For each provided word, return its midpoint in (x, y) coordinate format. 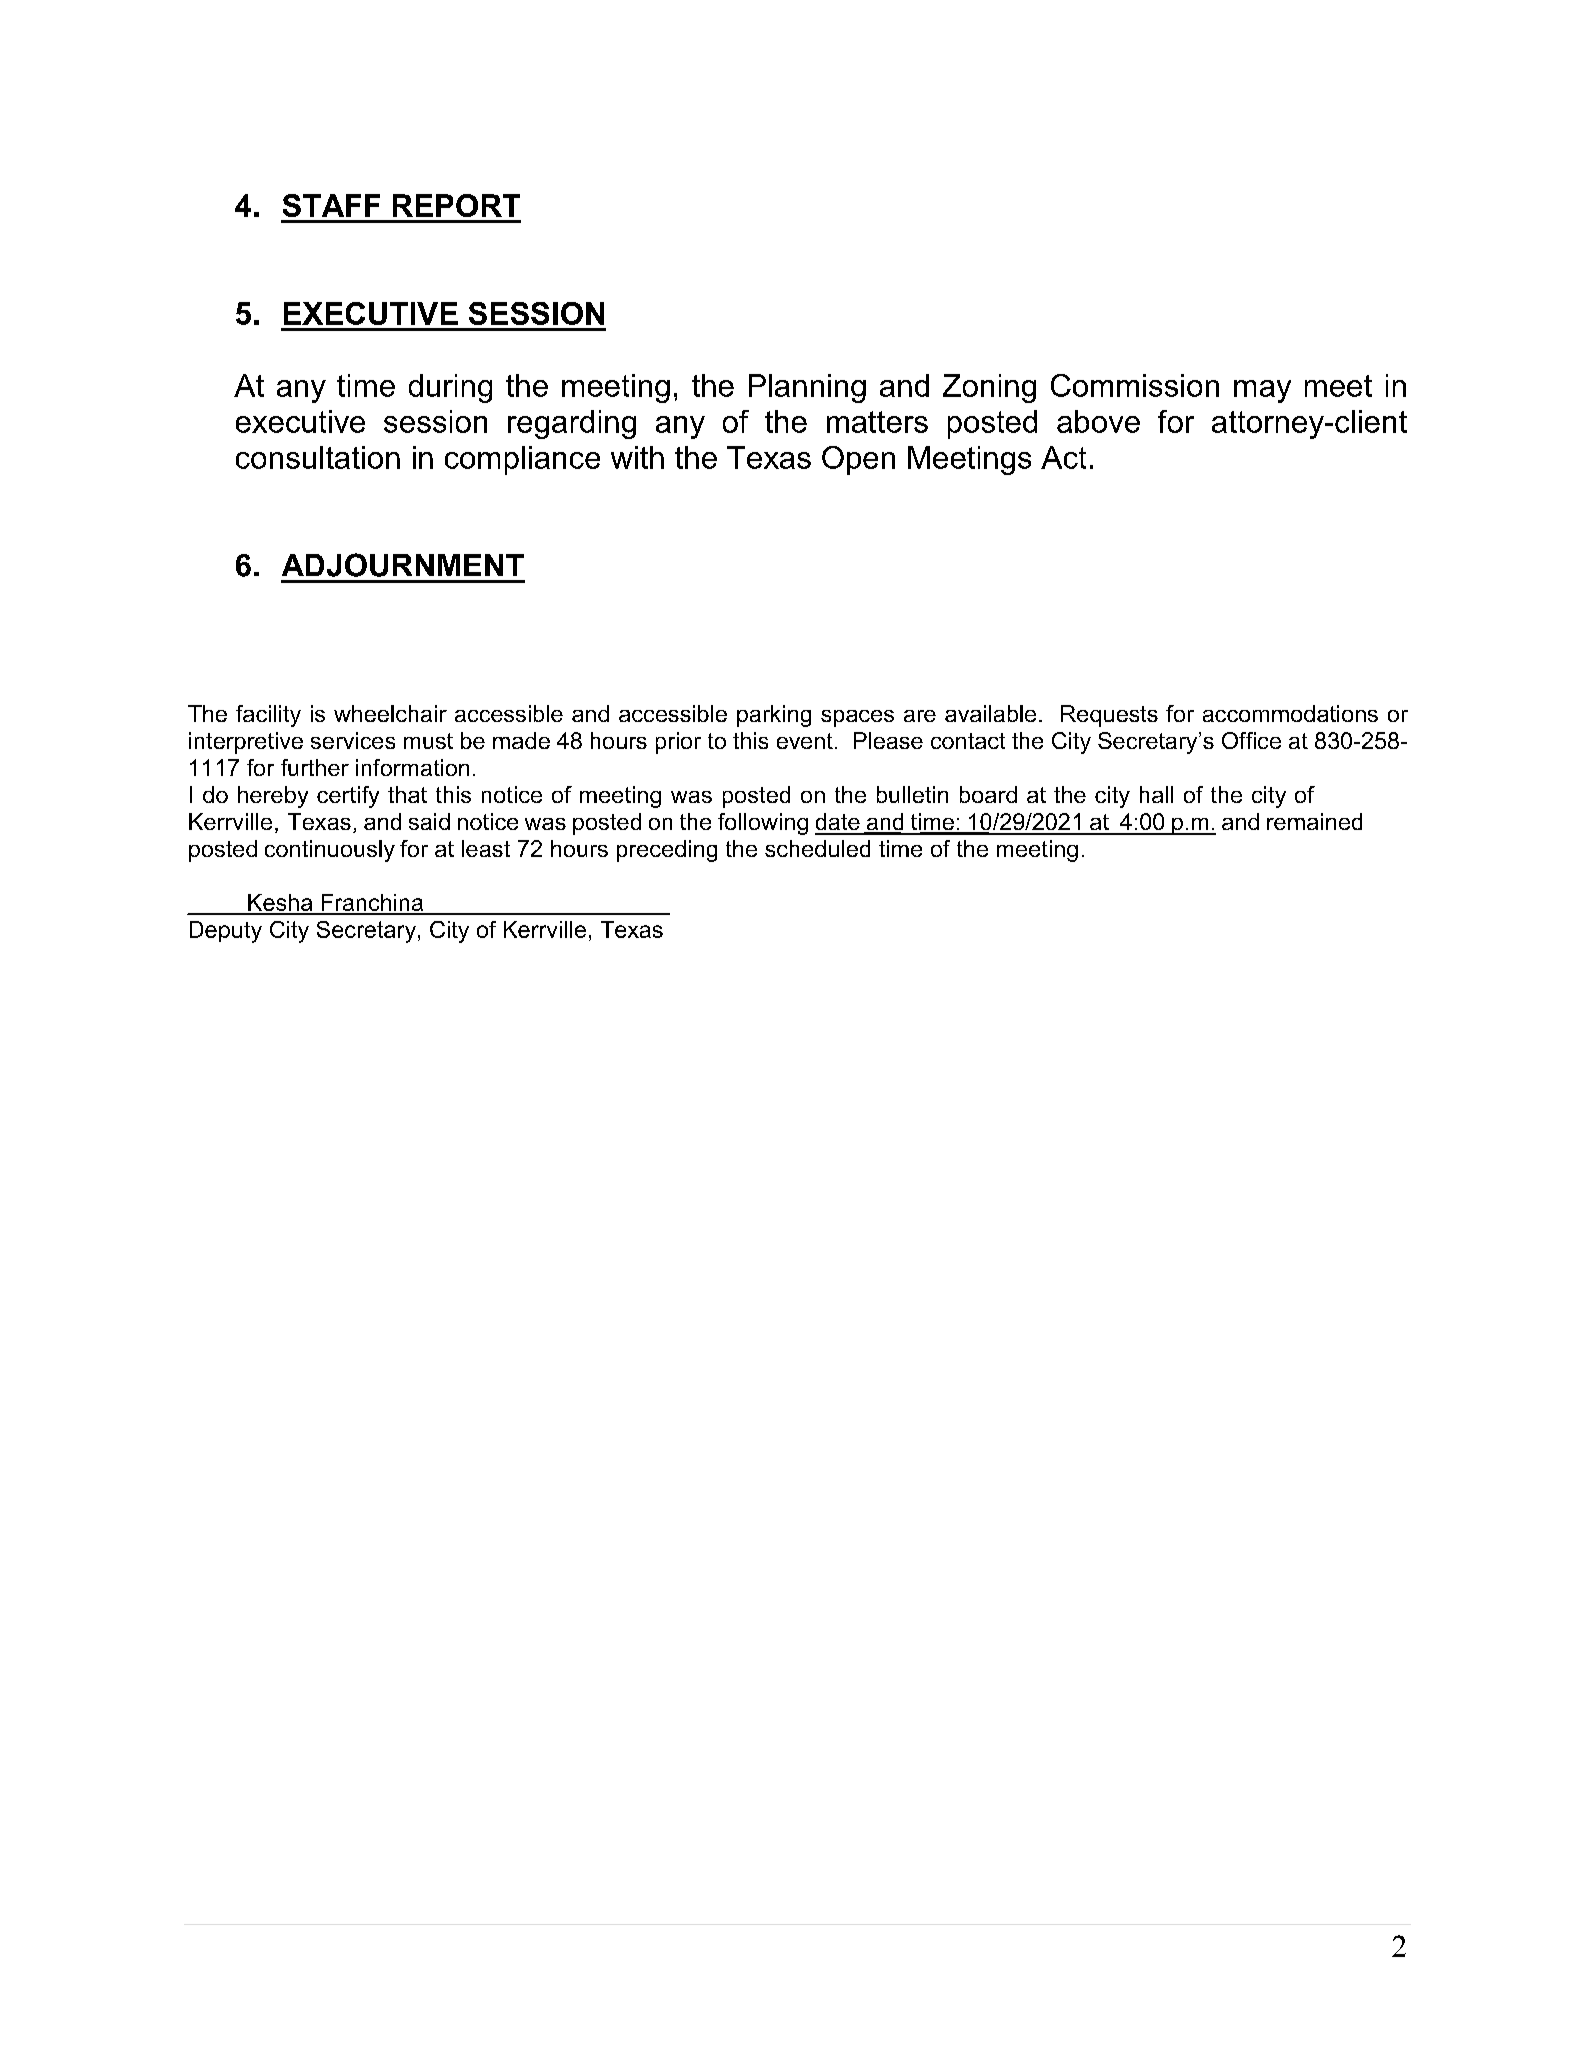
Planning (807, 388)
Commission (1135, 385)
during (450, 388)
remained (1314, 821)
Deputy (226, 932)
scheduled (817, 848)
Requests (1109, 716)
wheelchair (390, 713)
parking (774, 716)
